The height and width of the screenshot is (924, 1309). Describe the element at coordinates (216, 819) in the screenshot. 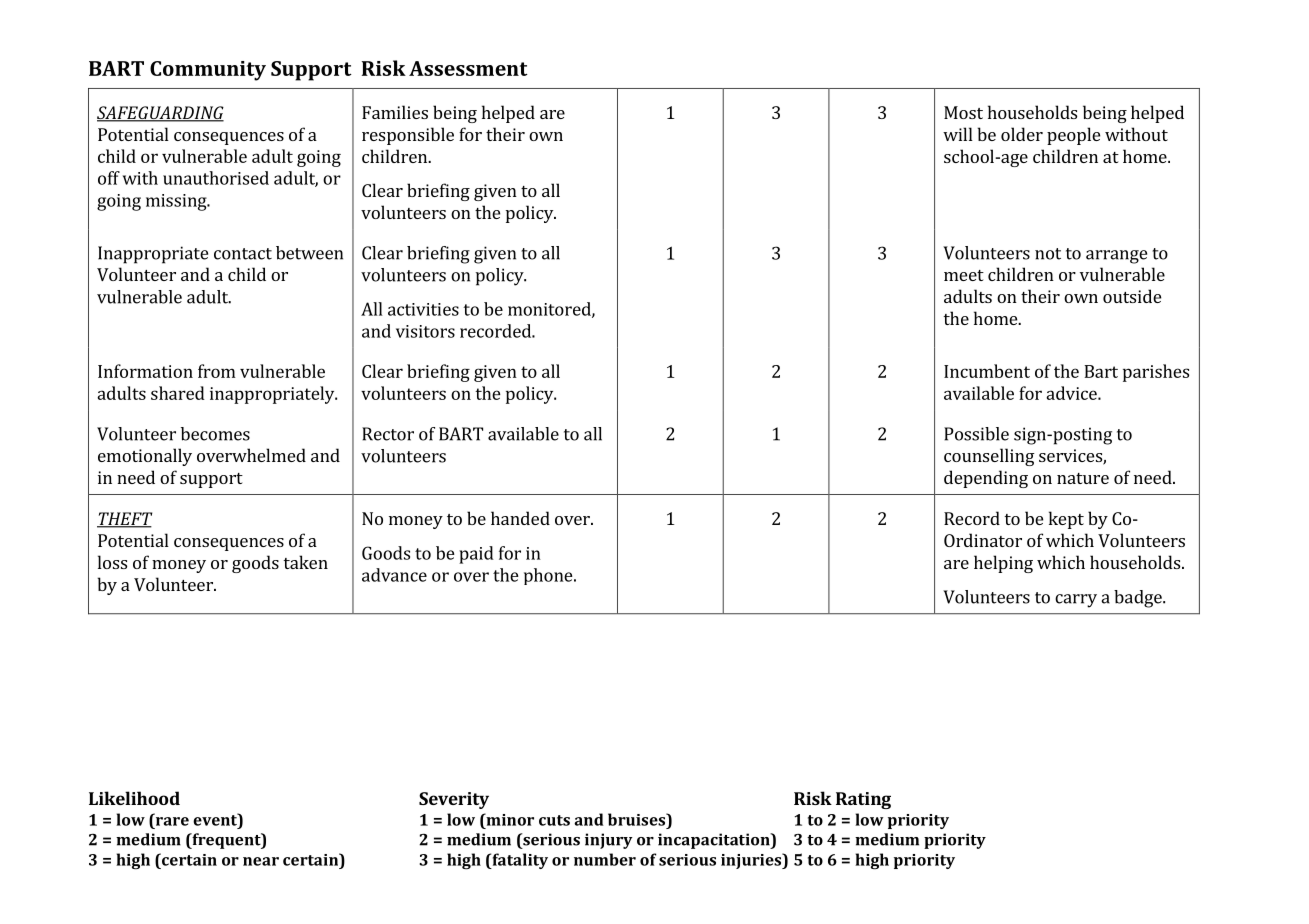

I see `event` at that location.
